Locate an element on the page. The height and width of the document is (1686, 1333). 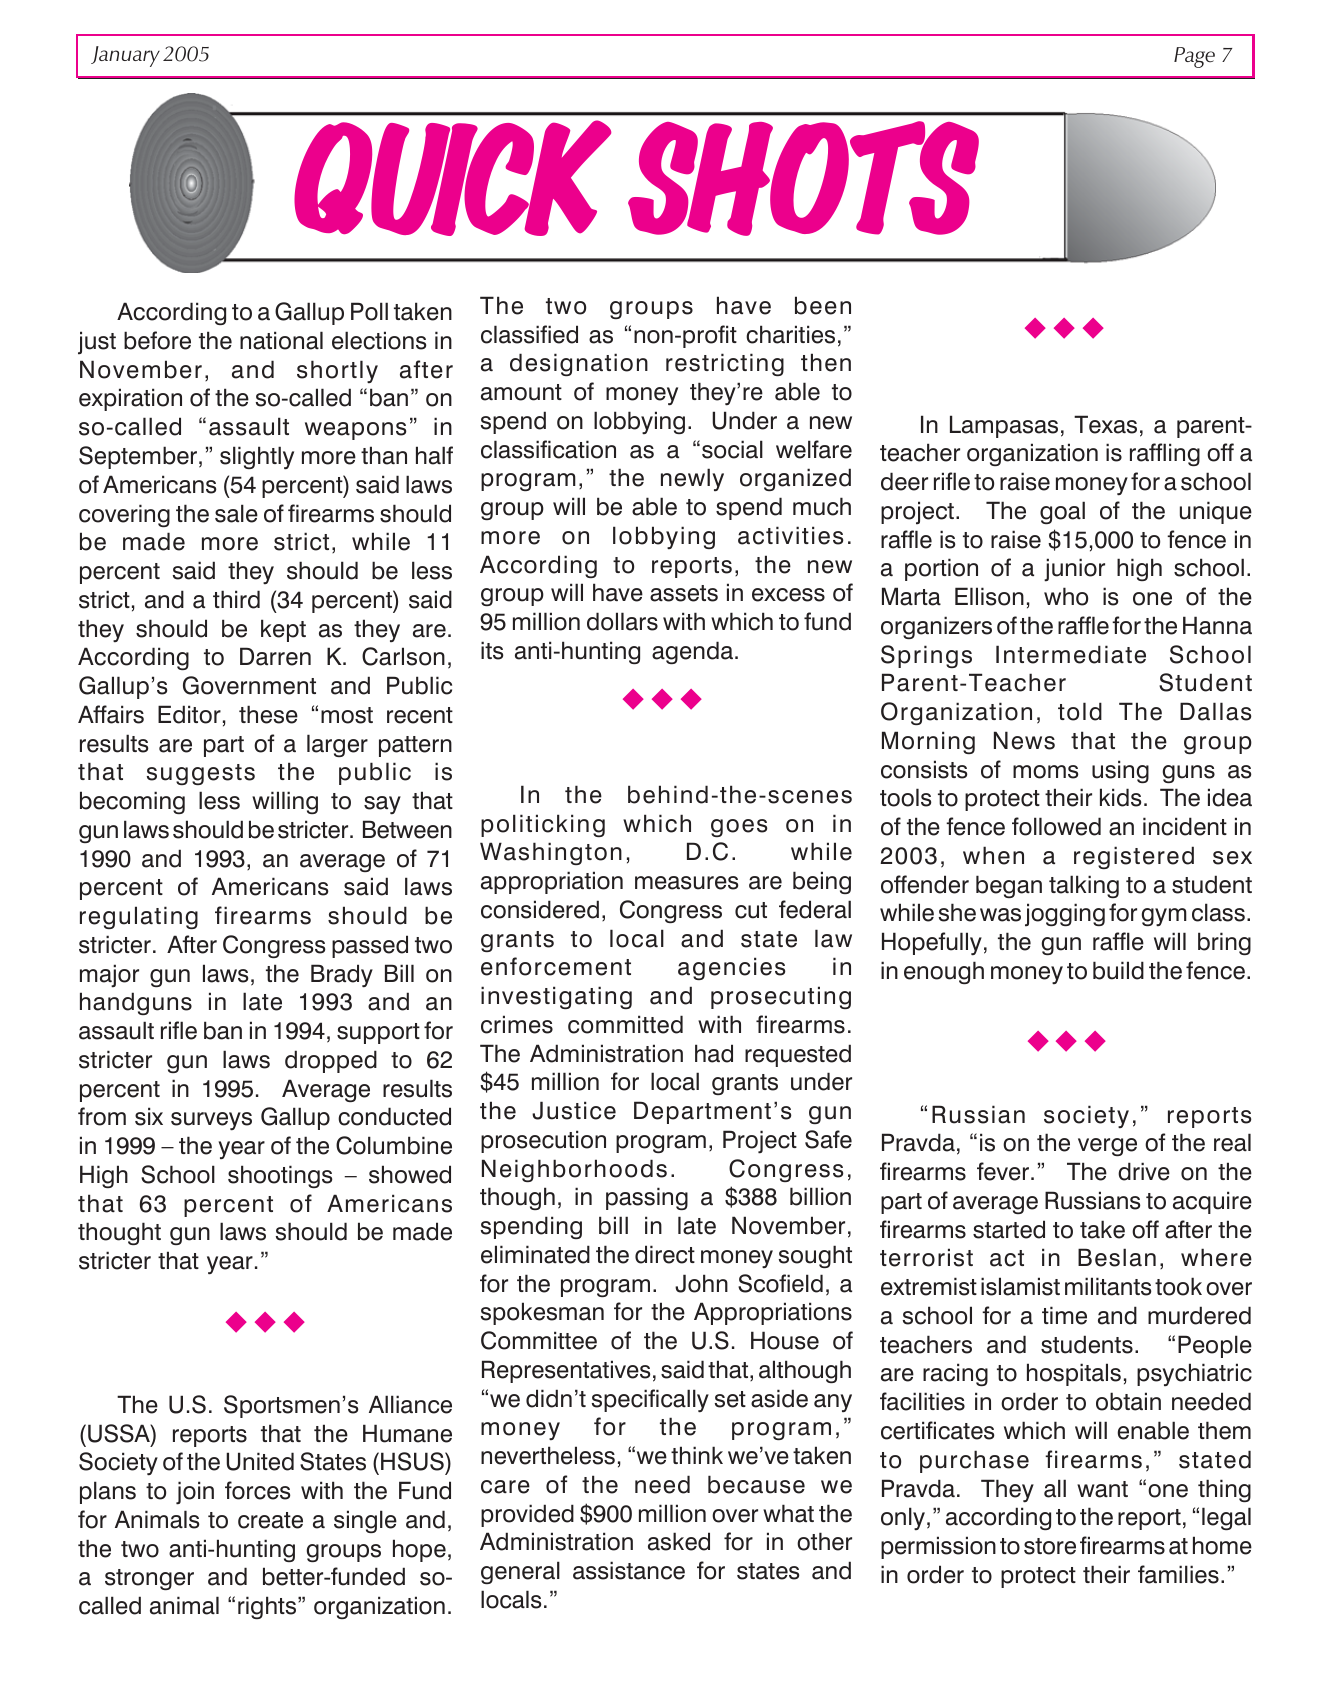
goes is located at coordinates (739, 828).
